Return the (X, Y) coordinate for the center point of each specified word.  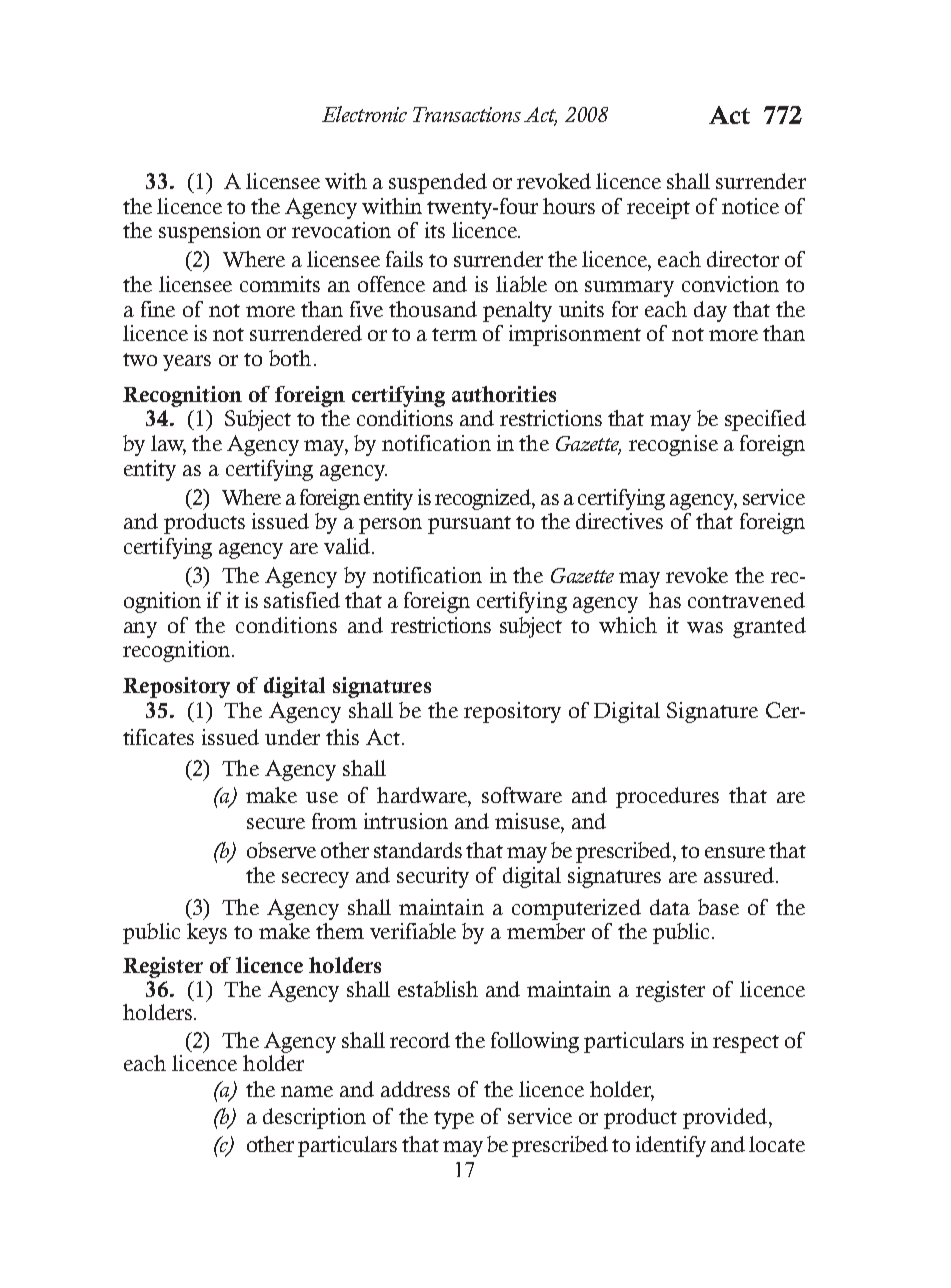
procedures (667, 797)
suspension (210, 232)
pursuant (469, 525)
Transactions (467, 114)
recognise (673, 445)
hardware (423, 795)
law (168, 444)
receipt (658, 208)
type (454, 1120)
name (307, 1091)
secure (276, 823)
